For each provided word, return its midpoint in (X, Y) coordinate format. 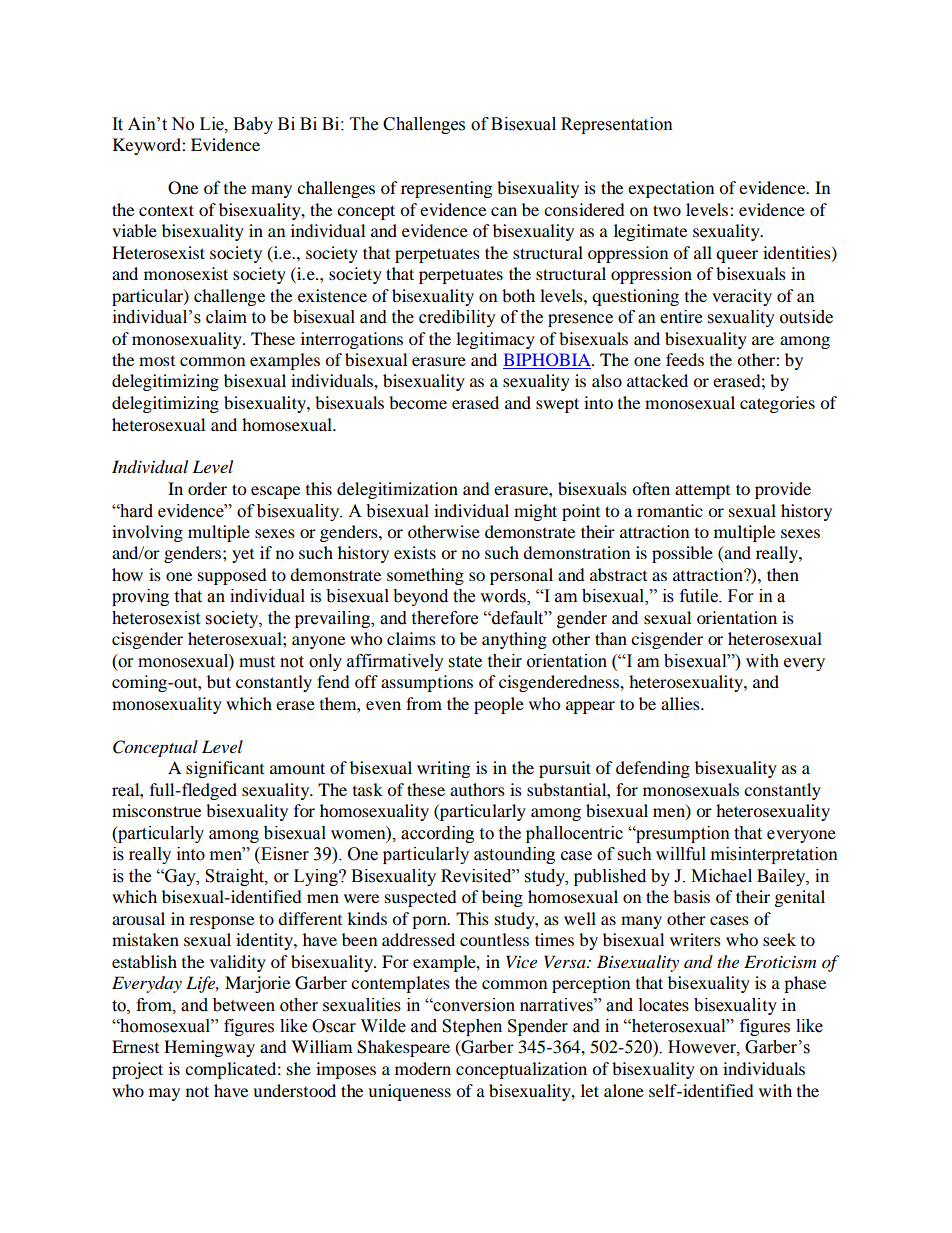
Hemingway (209, 1048)
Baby (253, 125)
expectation (671, 189)
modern (423, 1068)
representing (446, 189)
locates (664, 1005)
